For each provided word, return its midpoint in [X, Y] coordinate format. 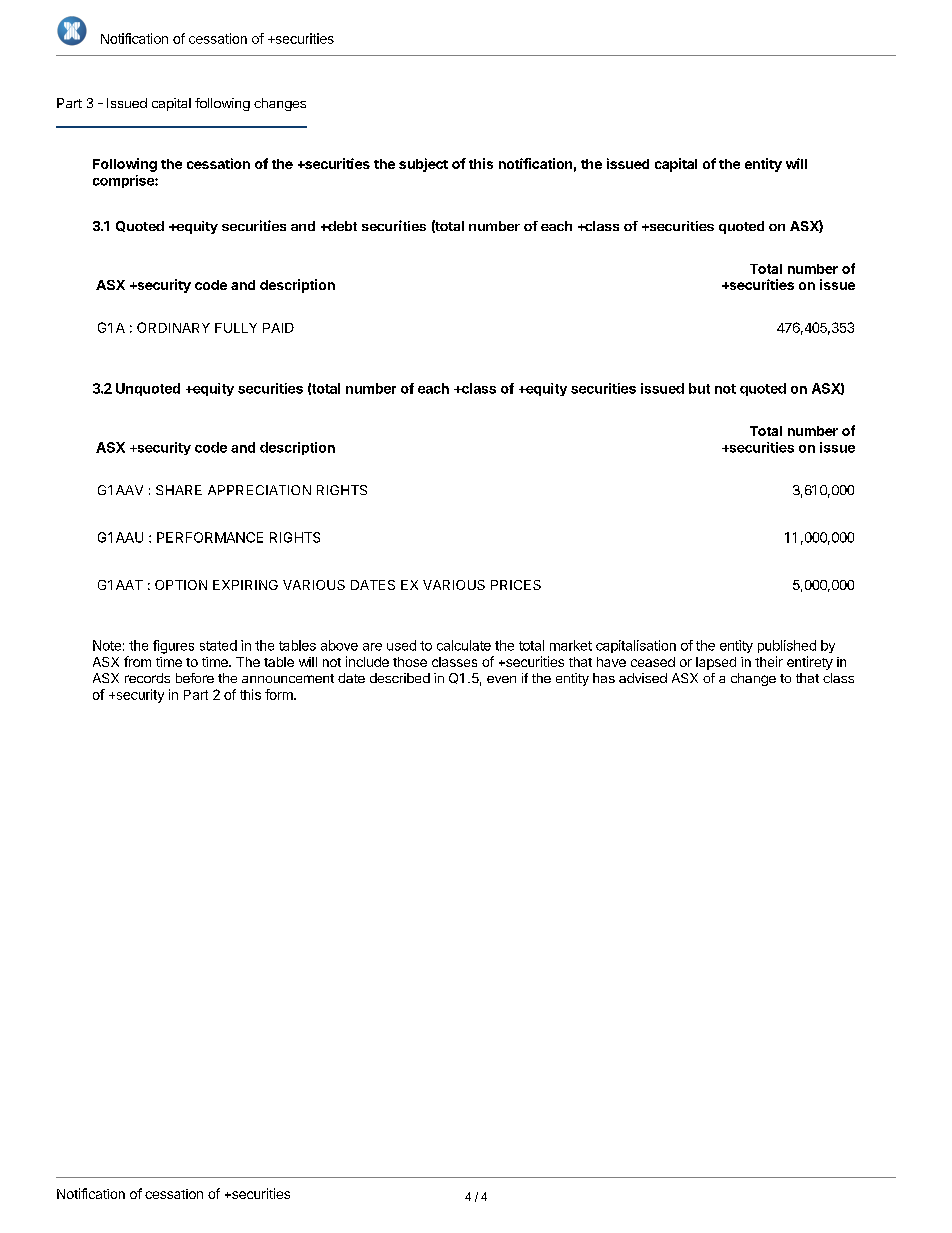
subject [423, 165]
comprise [124, 181]
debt [341, 226]
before [195, 678]
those [410, 662]
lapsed [716, 663]
